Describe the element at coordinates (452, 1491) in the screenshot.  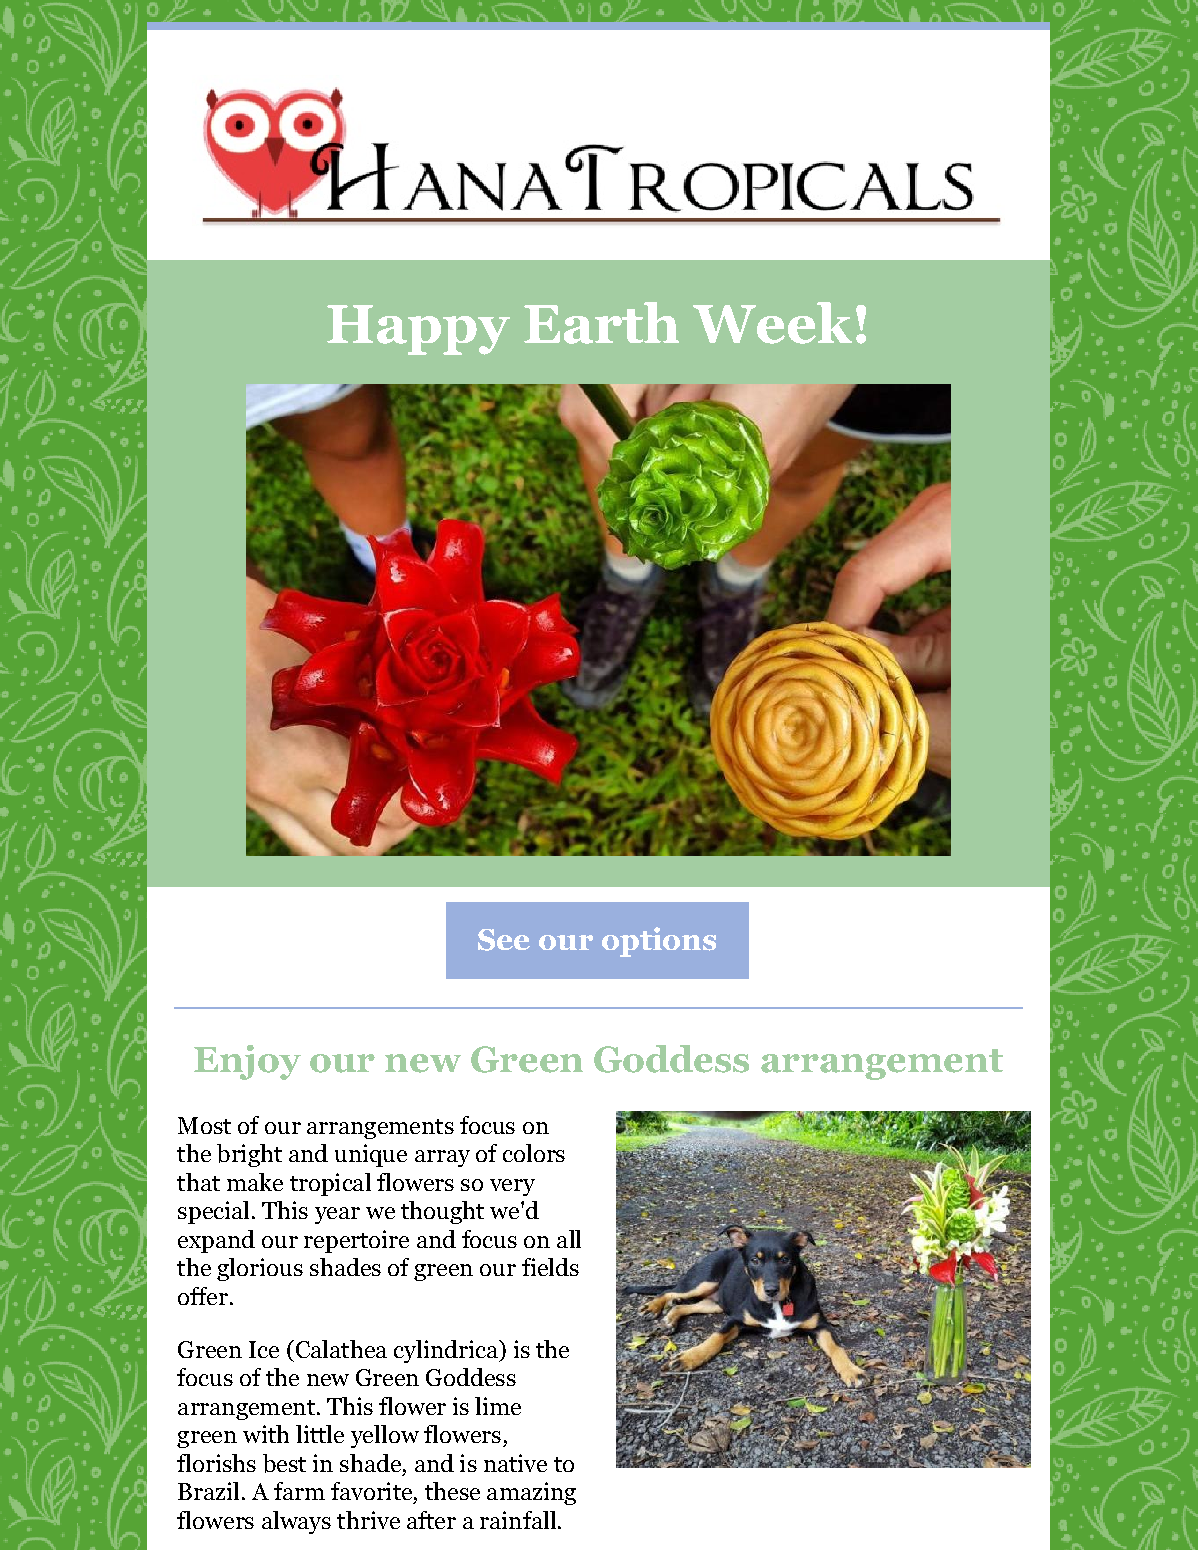
I see `these` at that location.
